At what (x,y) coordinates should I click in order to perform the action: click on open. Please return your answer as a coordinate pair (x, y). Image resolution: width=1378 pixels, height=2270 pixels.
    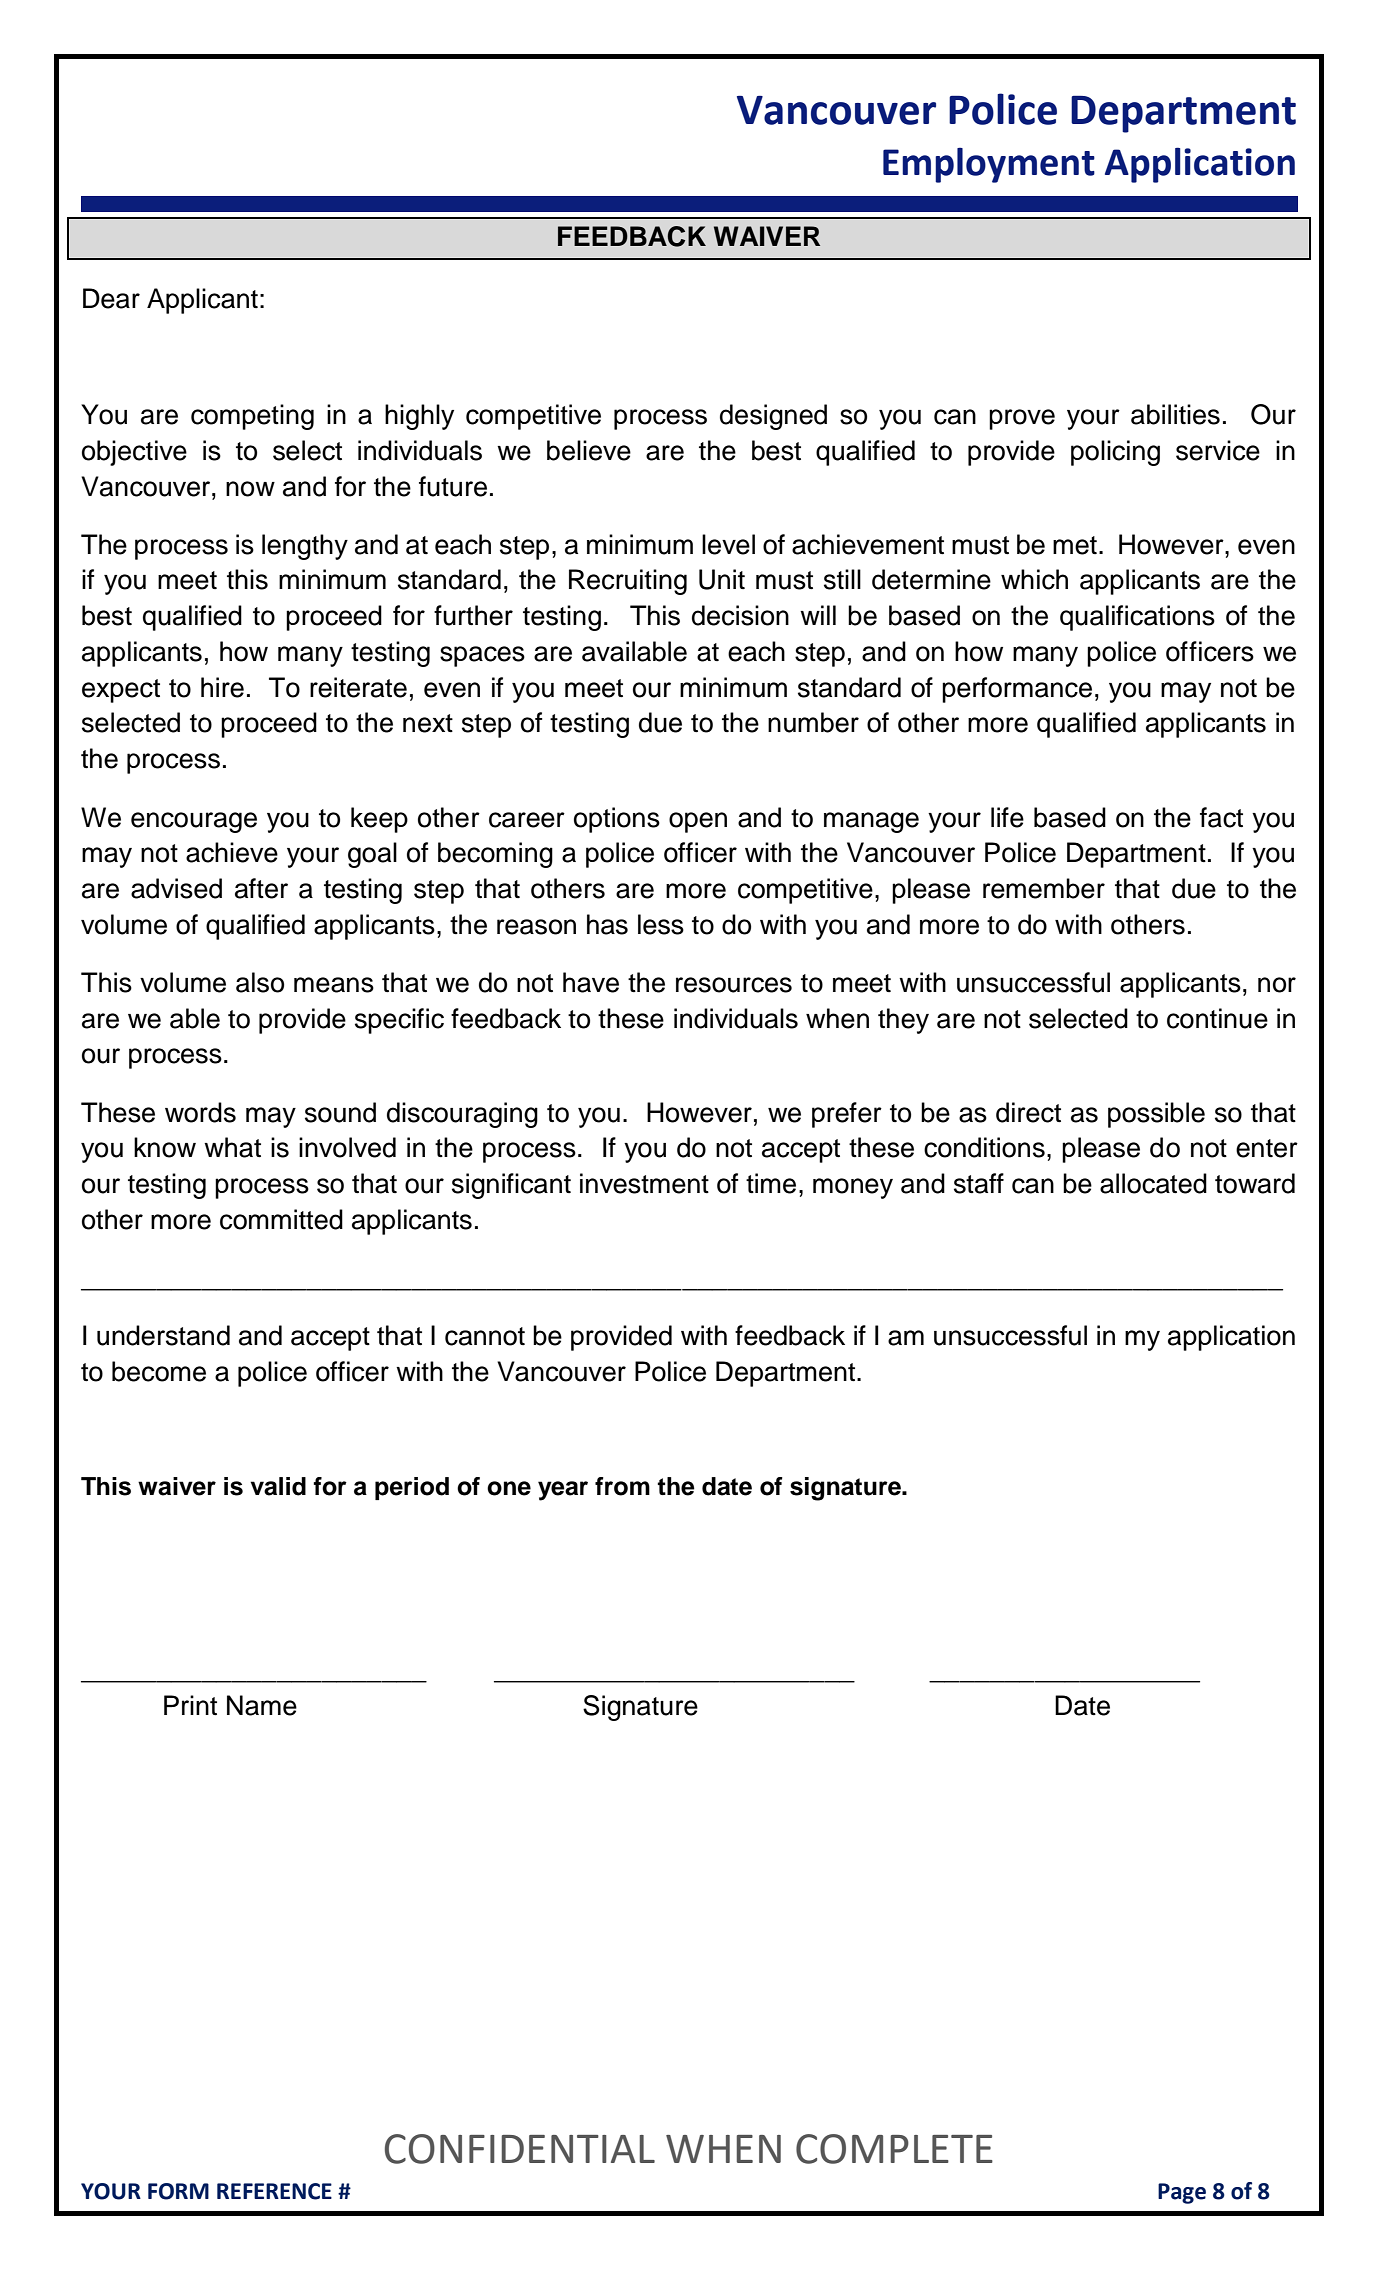
    Looking at the image, I should click on (698, 822).
